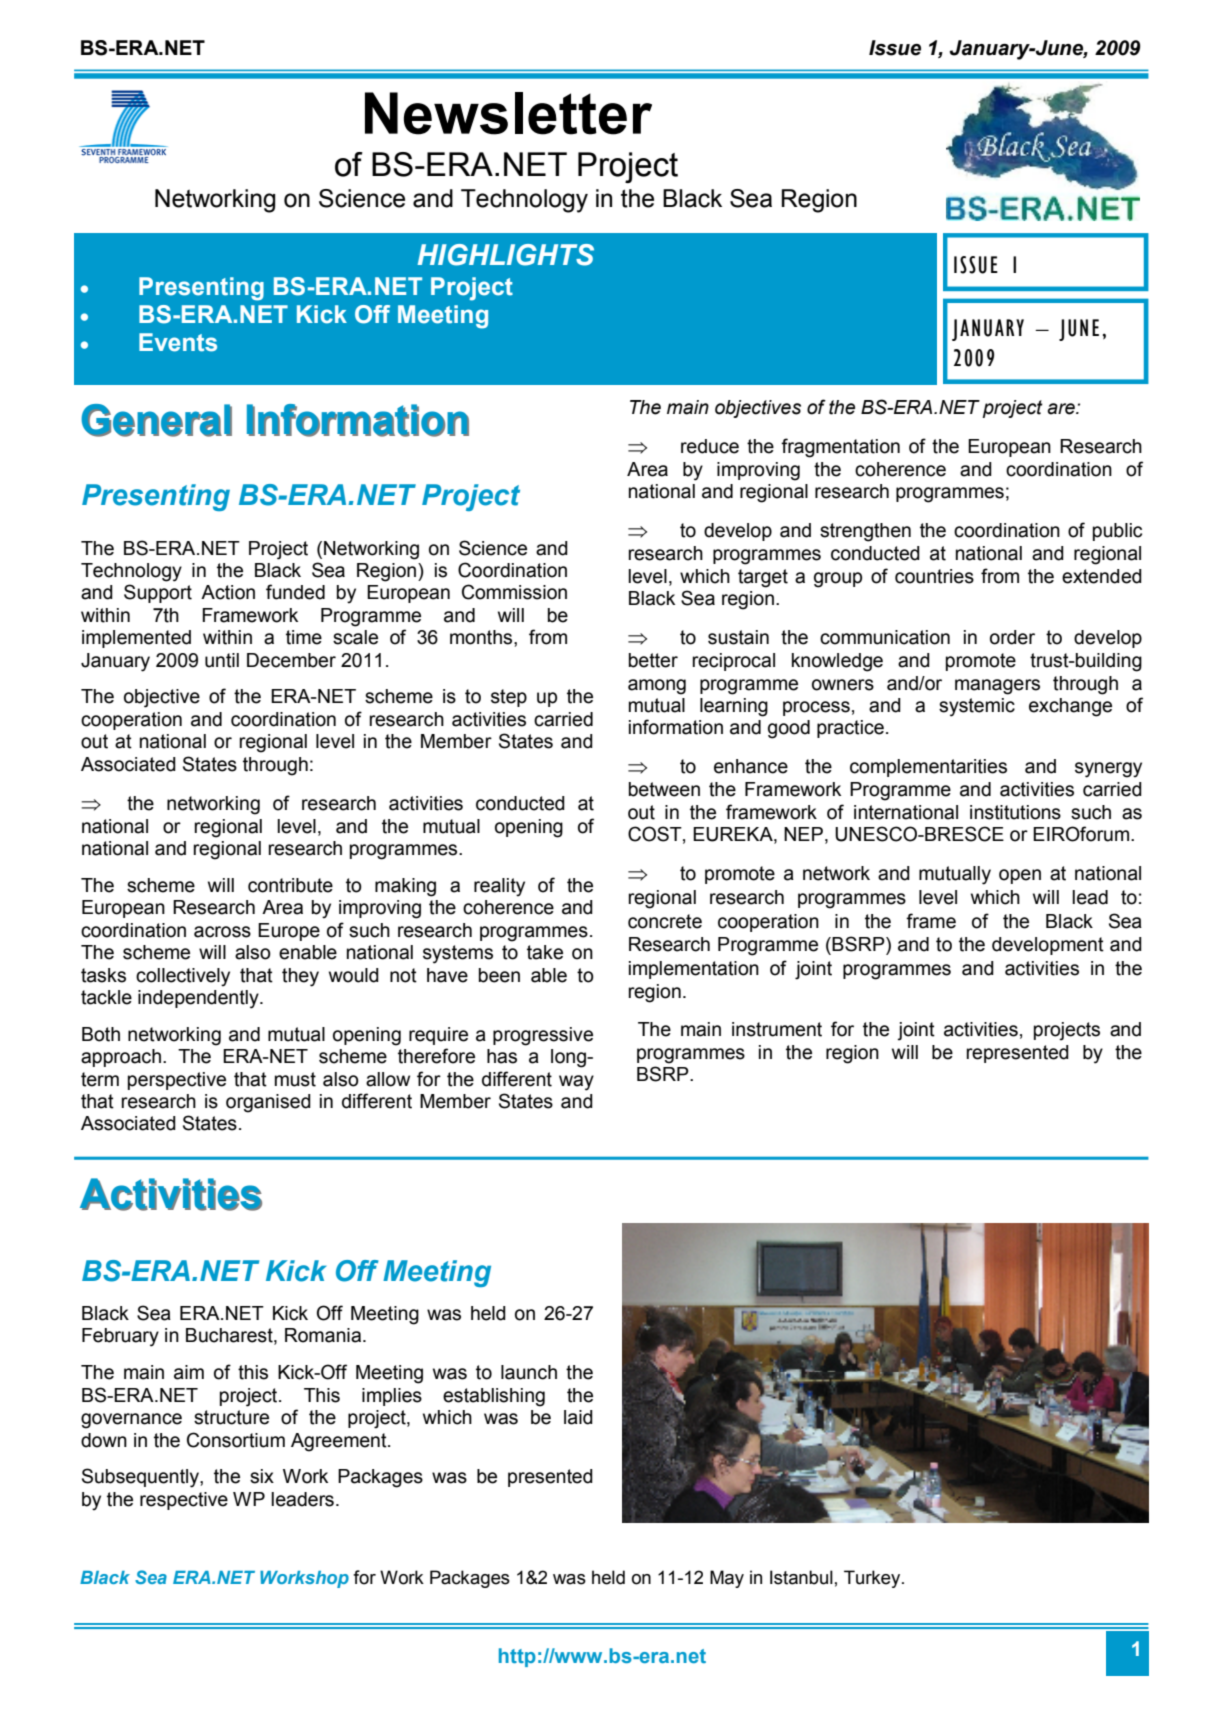 The width and height of the document is (1222, 1728). I want to click on Newsletter, so click(508, 113).
